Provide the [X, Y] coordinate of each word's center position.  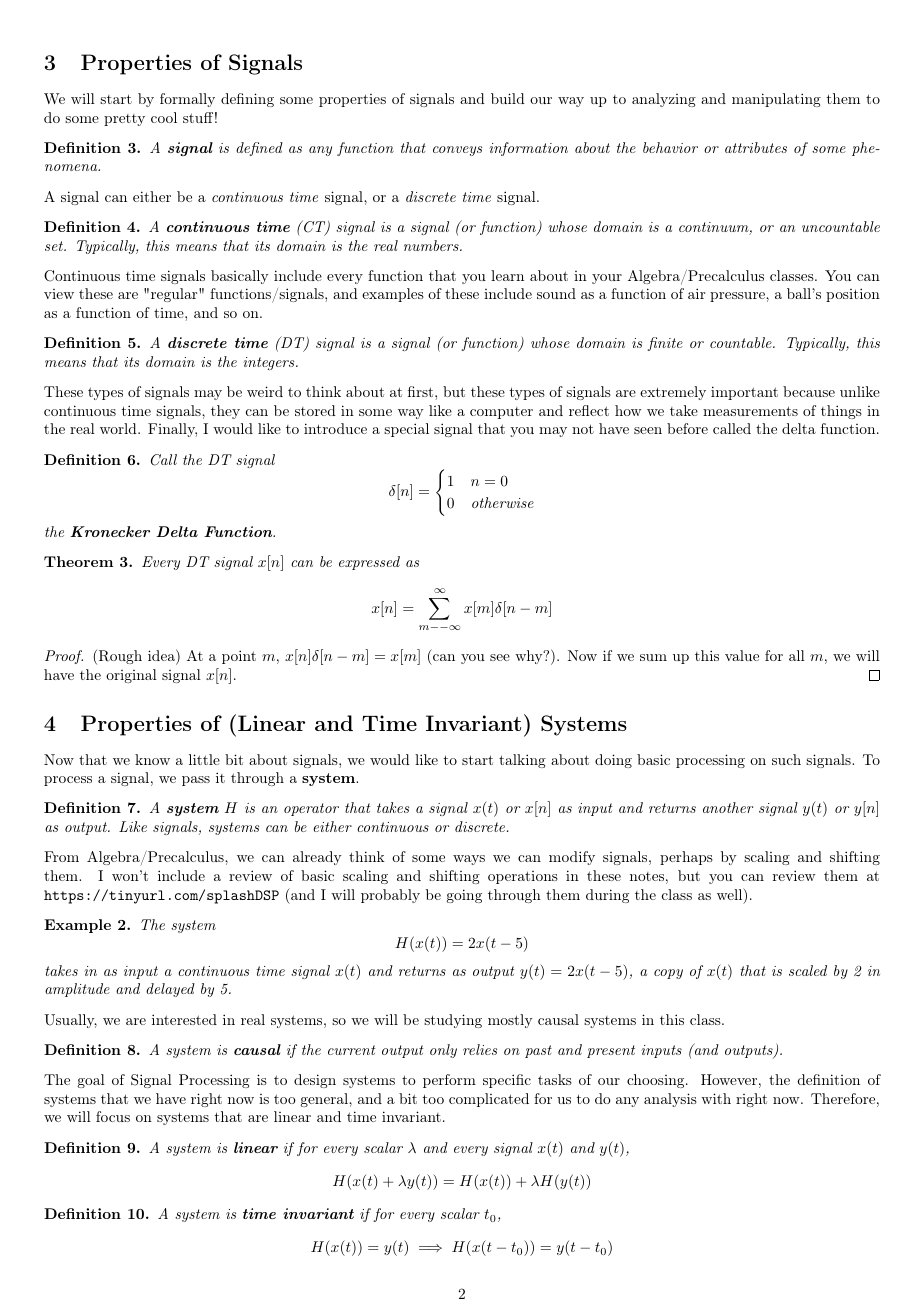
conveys [457, 151]
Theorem [78, 561]
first [420, 391]
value [742, 655]
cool [164, 117]
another [728, 807]
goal [91, 1081]
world [119, 428]
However [729, 1079]
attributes [756, 147]
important [744, 393]
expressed [369, 563]
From [61, 856]
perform [449, 1081]
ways [469, 860]
